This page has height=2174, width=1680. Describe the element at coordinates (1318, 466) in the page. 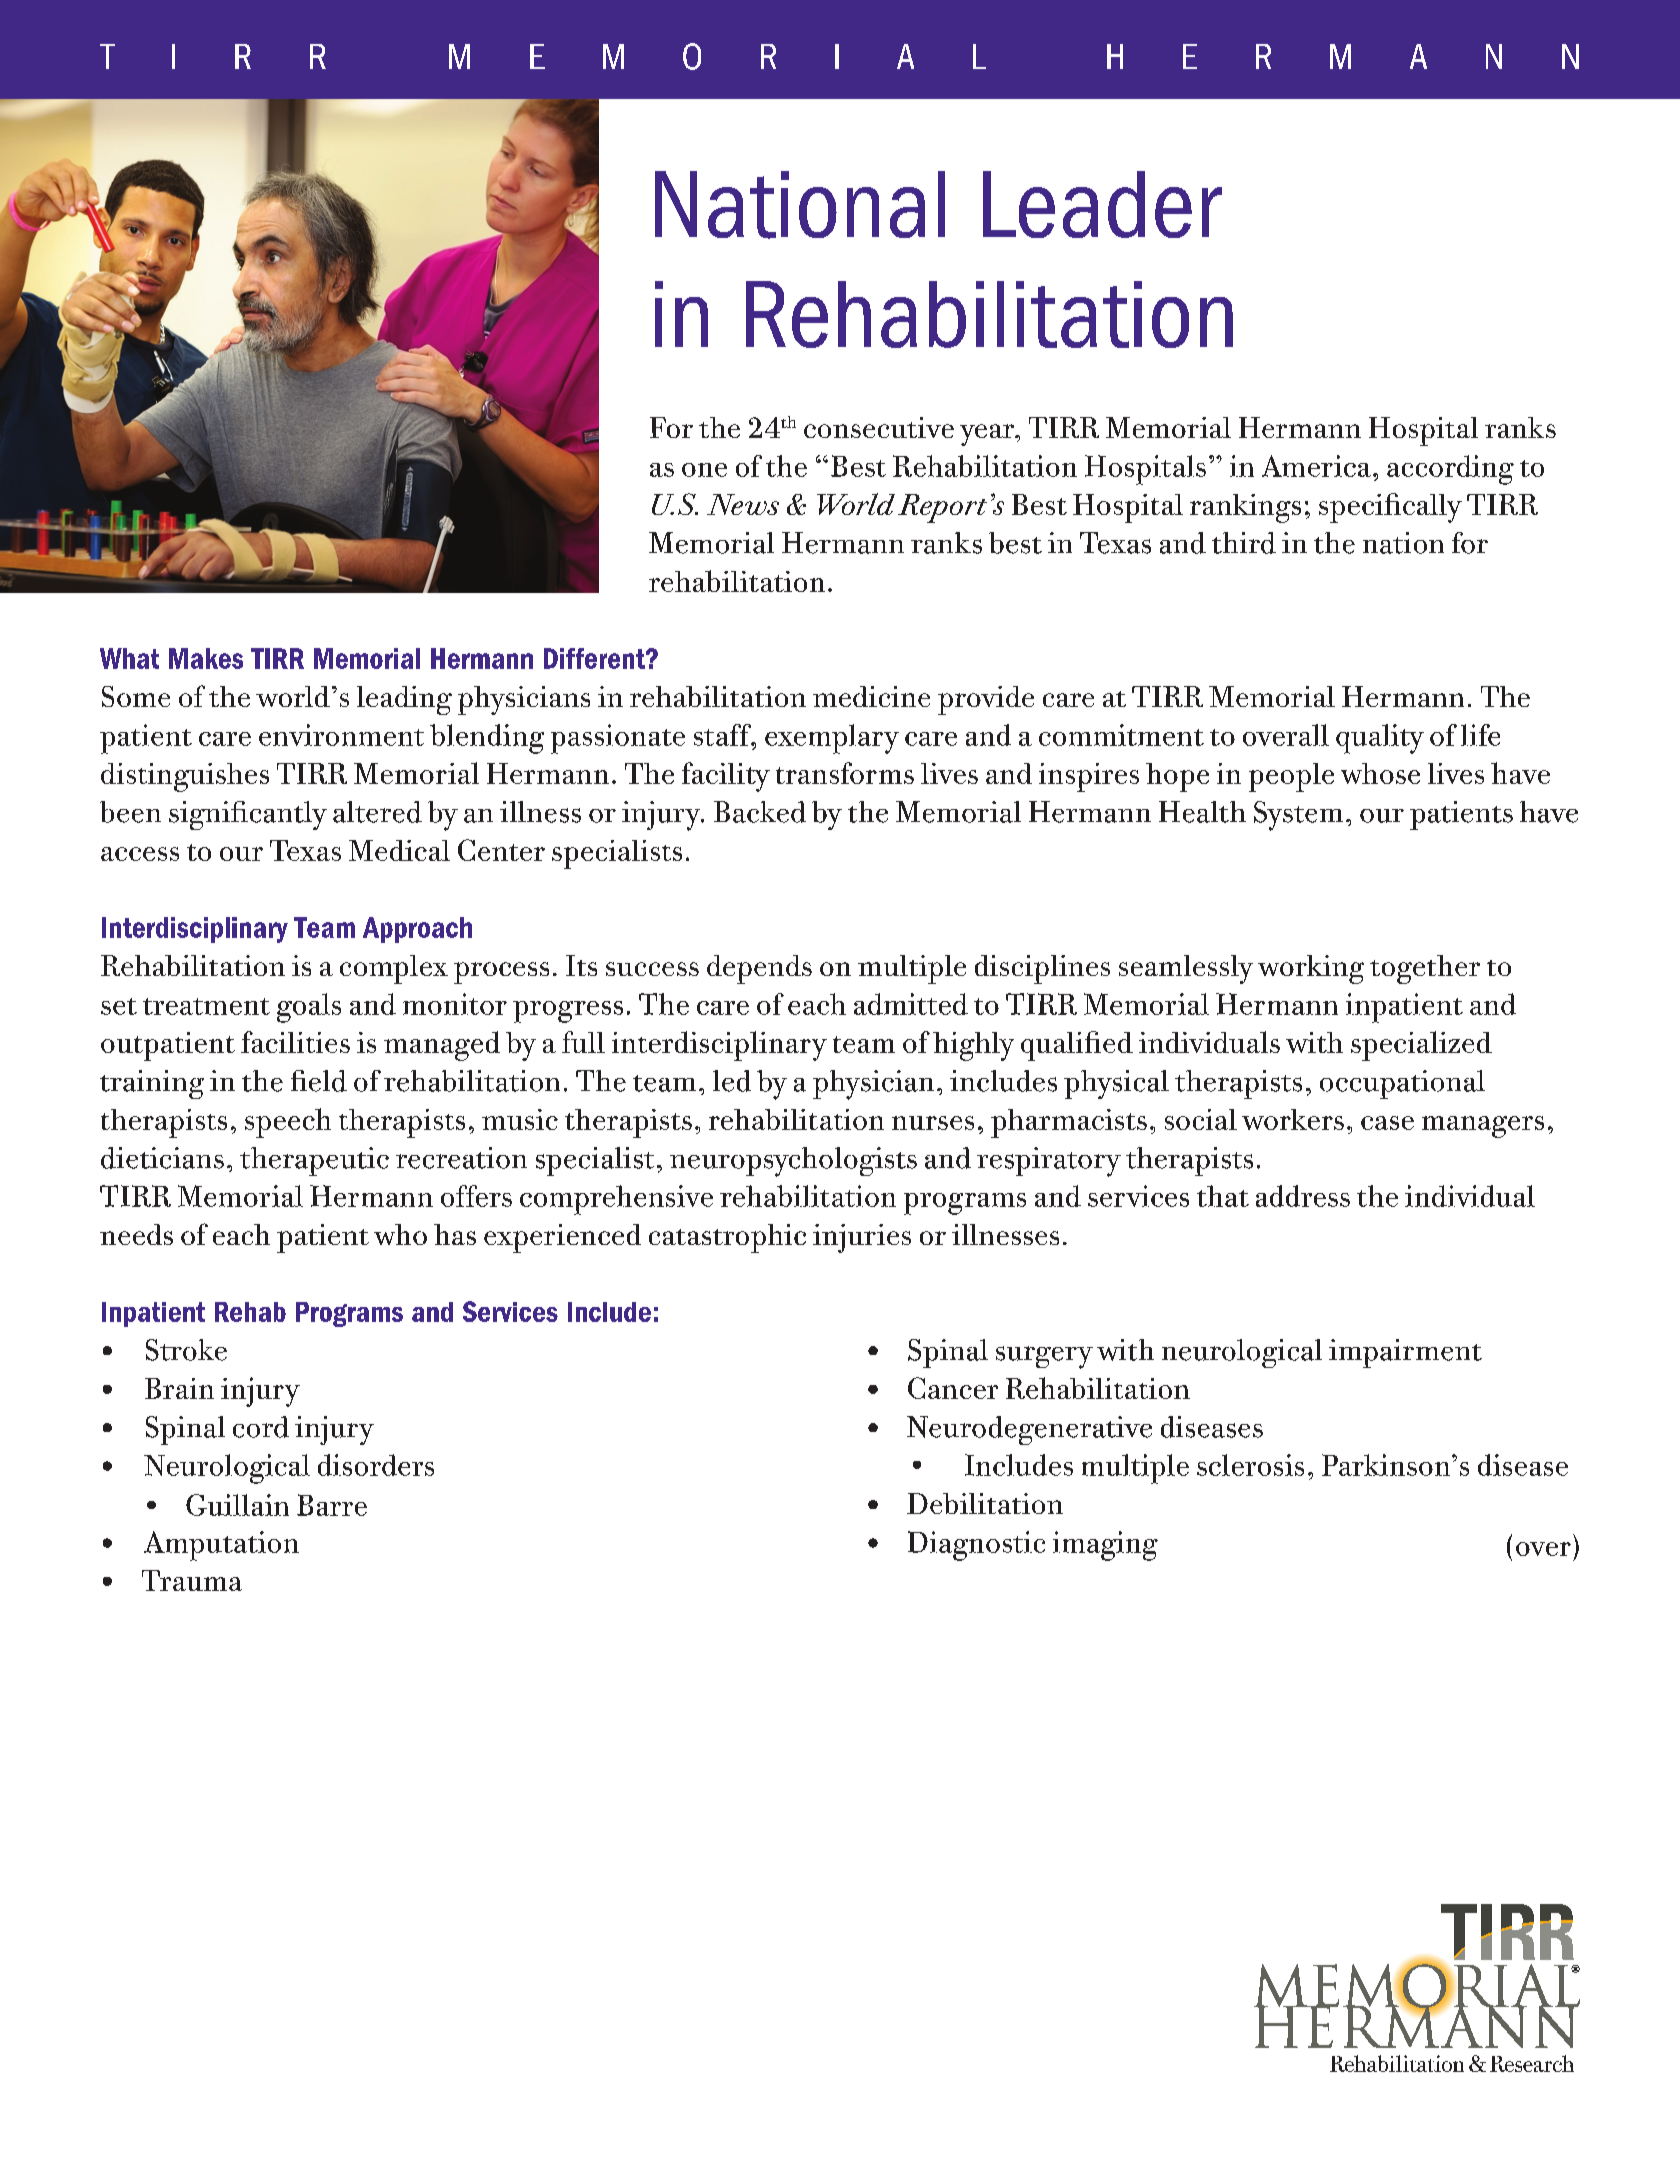

I see `America` at that location.
